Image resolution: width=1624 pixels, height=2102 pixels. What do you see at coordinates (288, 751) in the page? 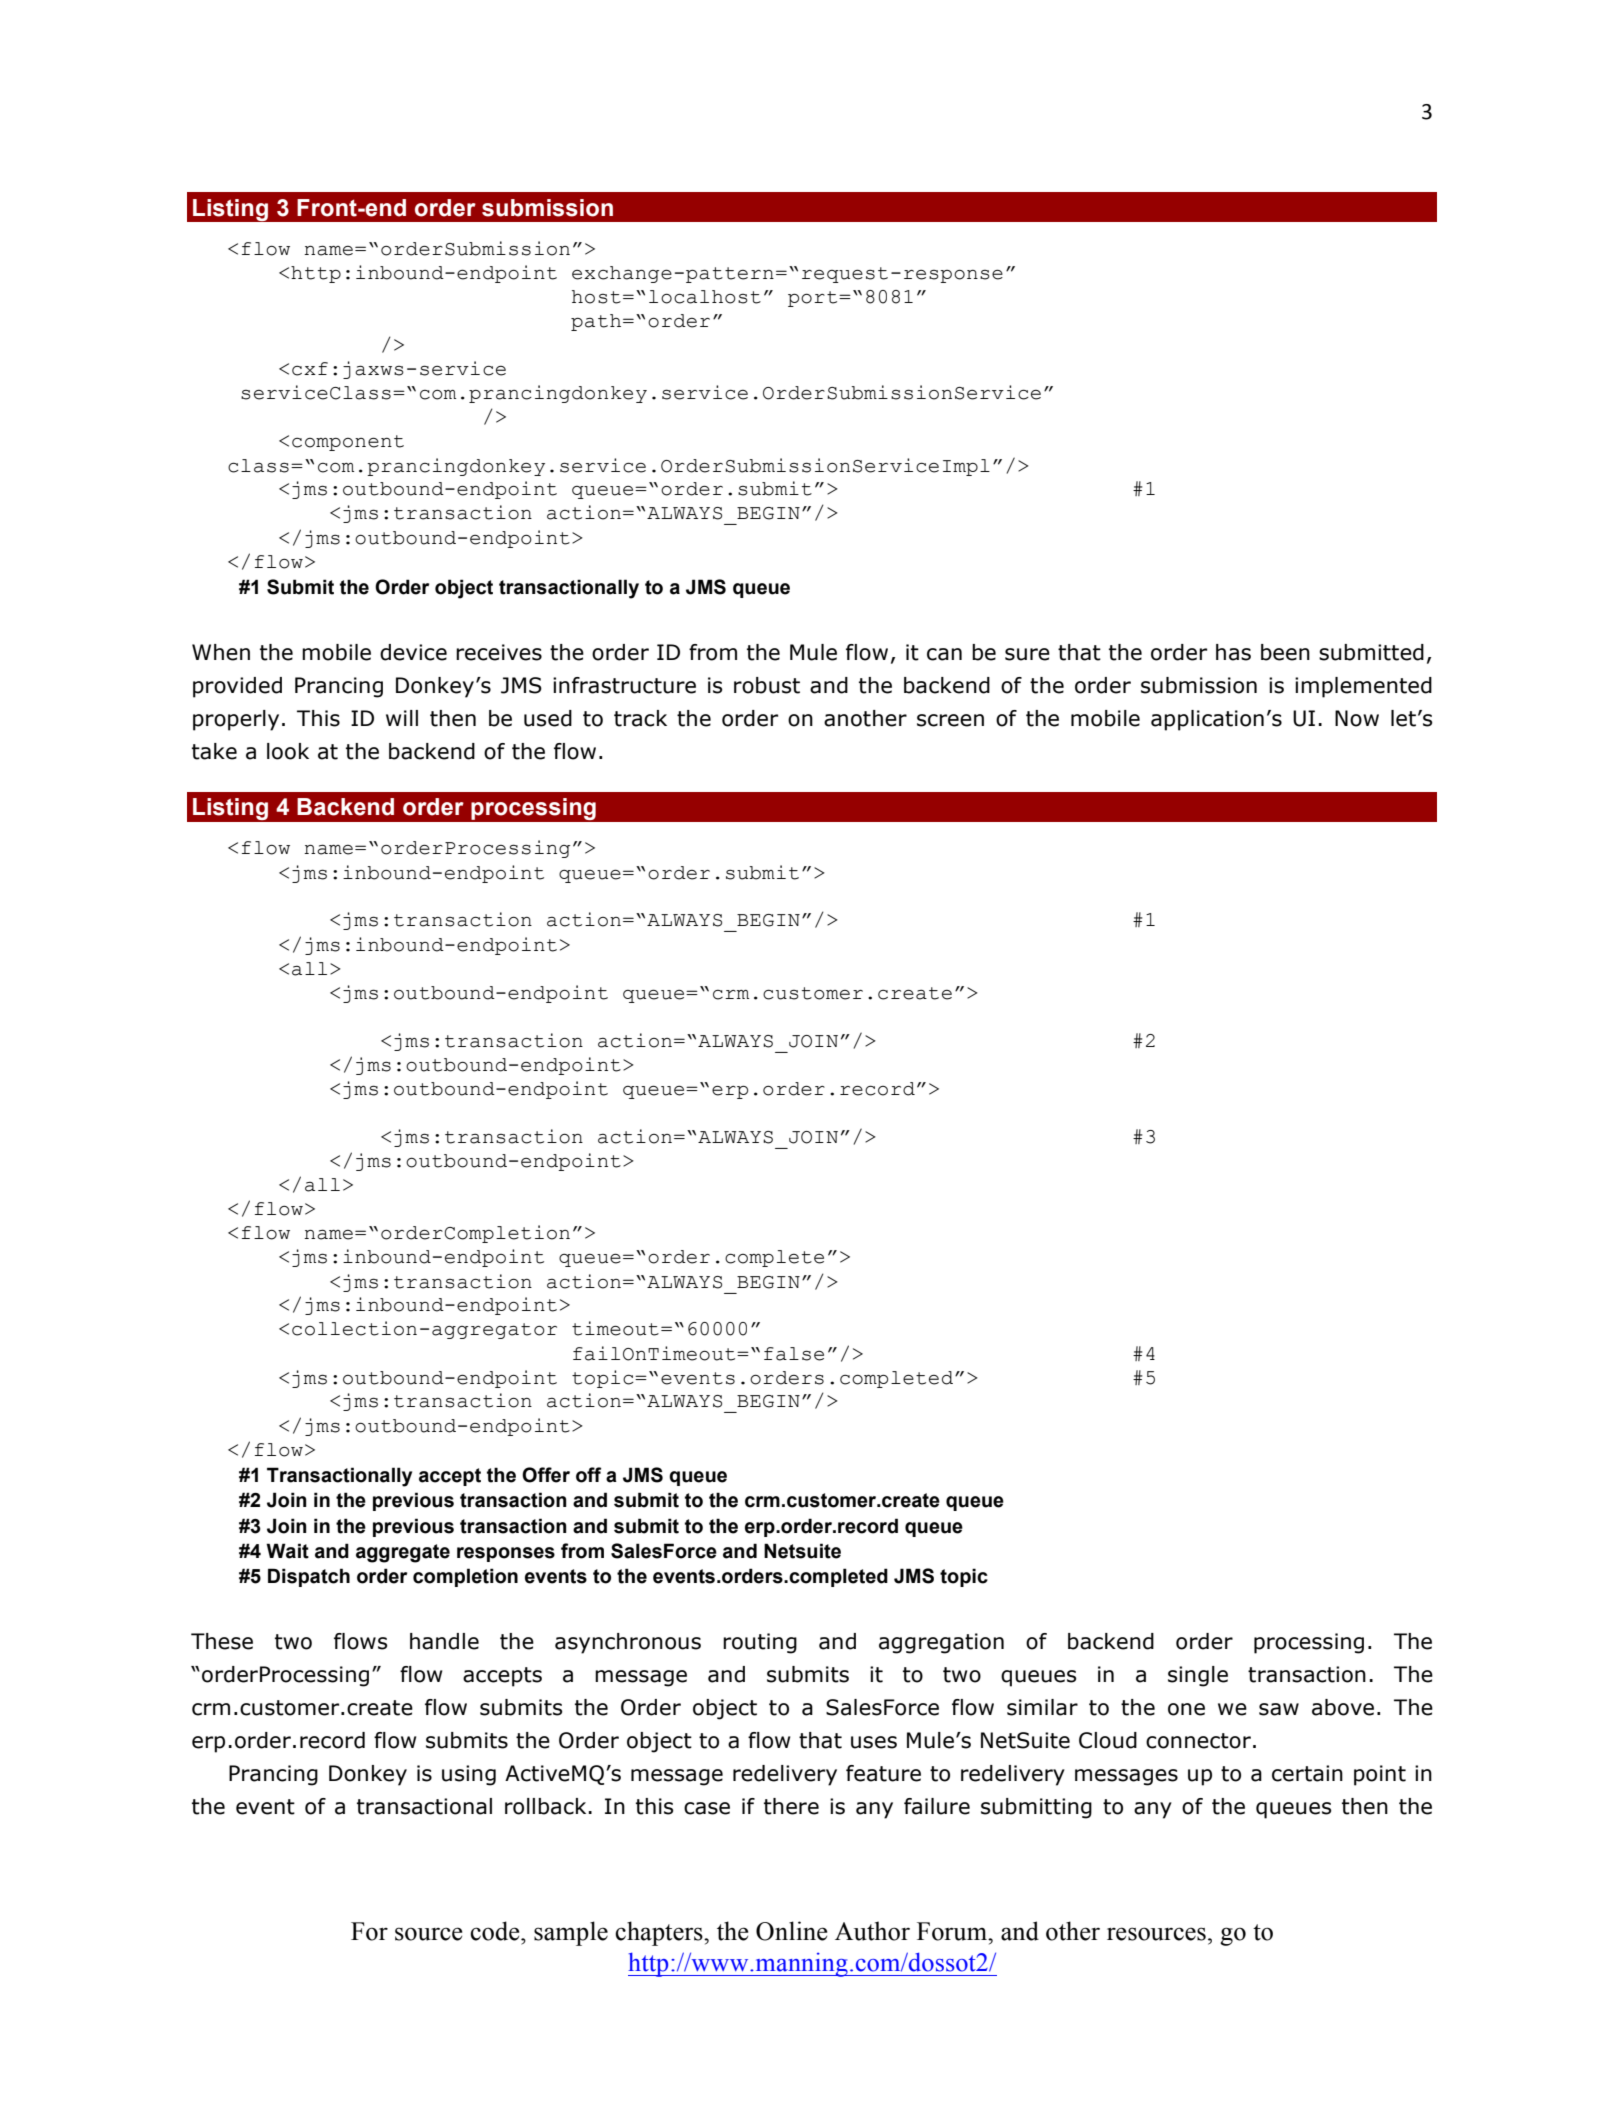
I see `look` at bounding box center [288, 751].
